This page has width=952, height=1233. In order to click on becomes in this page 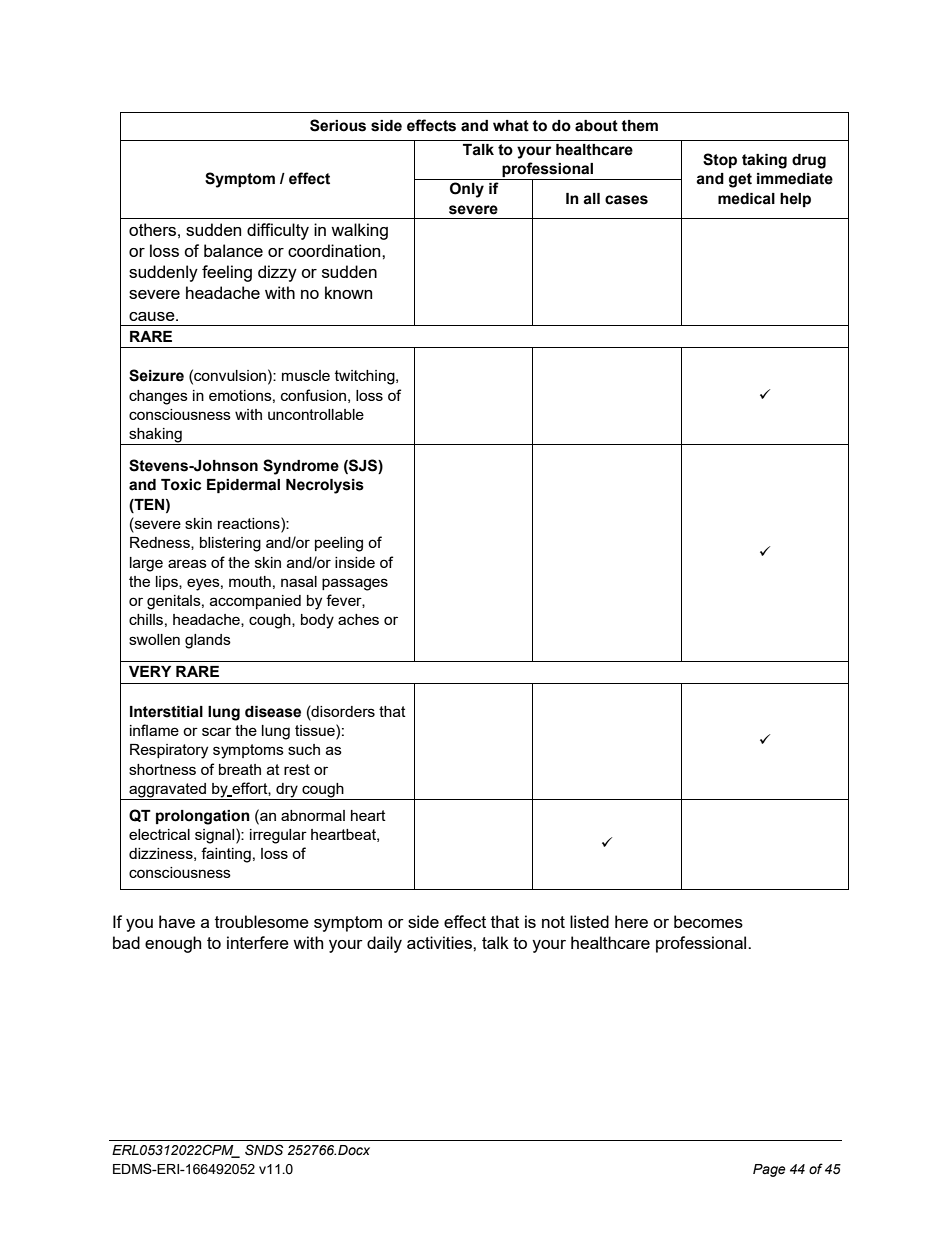, I will do `click(708, 921)`.
